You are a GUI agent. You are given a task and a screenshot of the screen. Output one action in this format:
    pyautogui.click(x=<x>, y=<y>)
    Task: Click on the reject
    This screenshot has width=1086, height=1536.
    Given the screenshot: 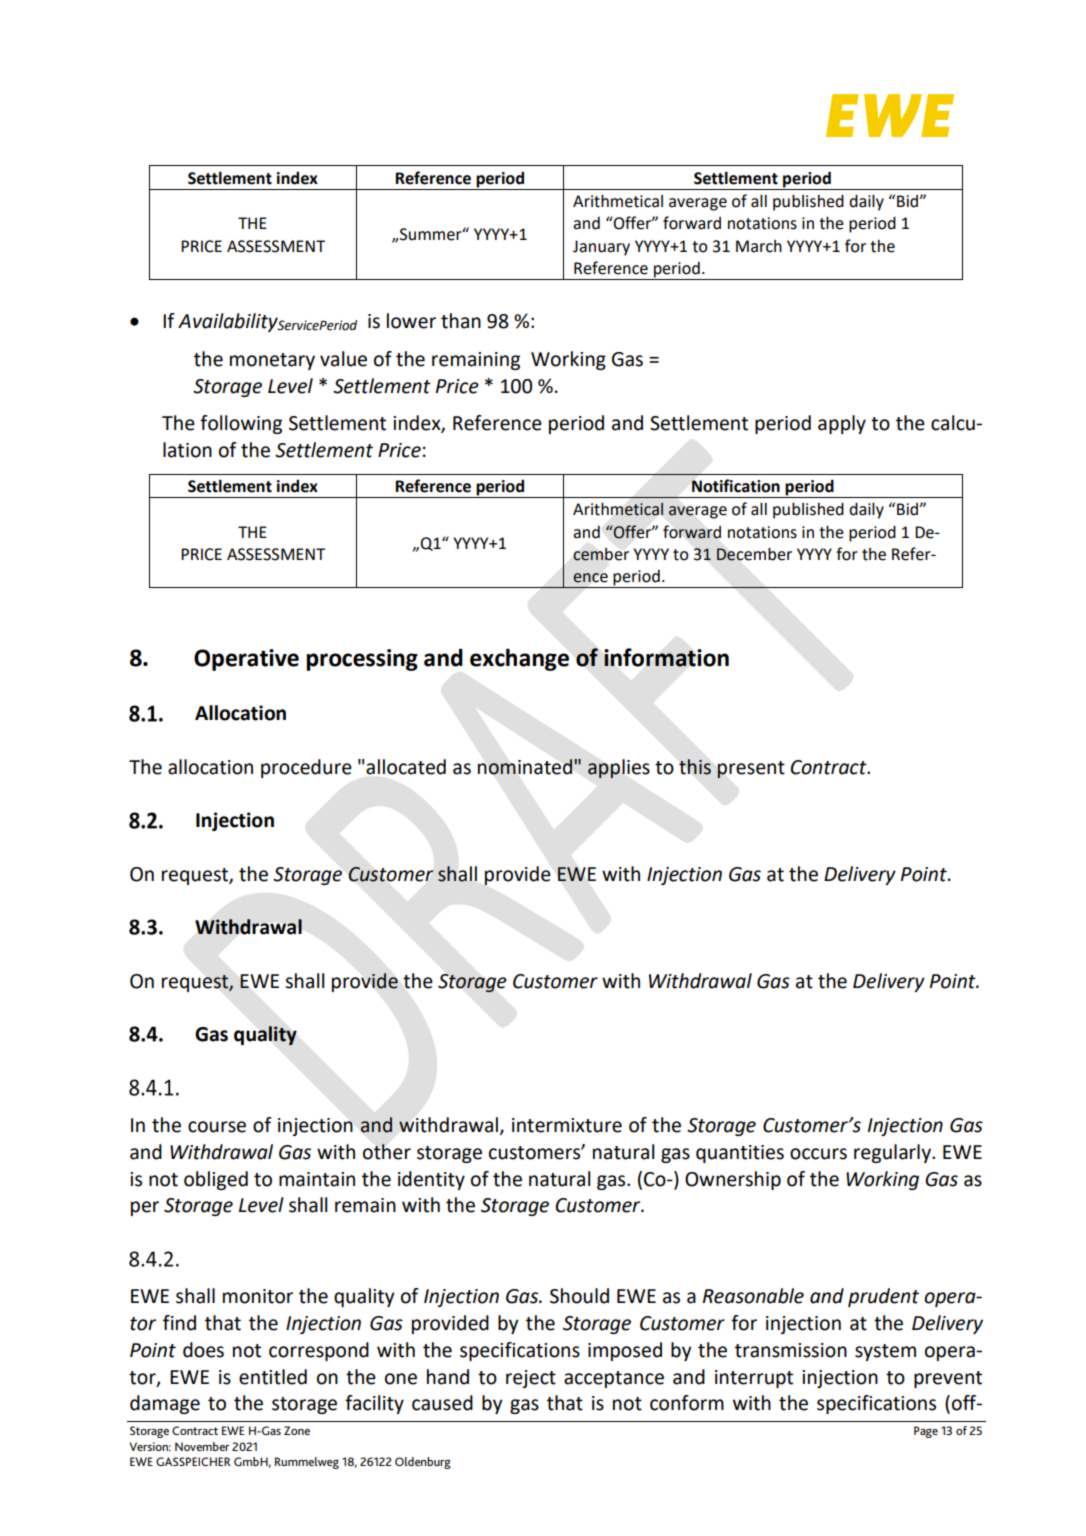 What is the action you would take?
    pyautogui.click(x=531, y=1379)
